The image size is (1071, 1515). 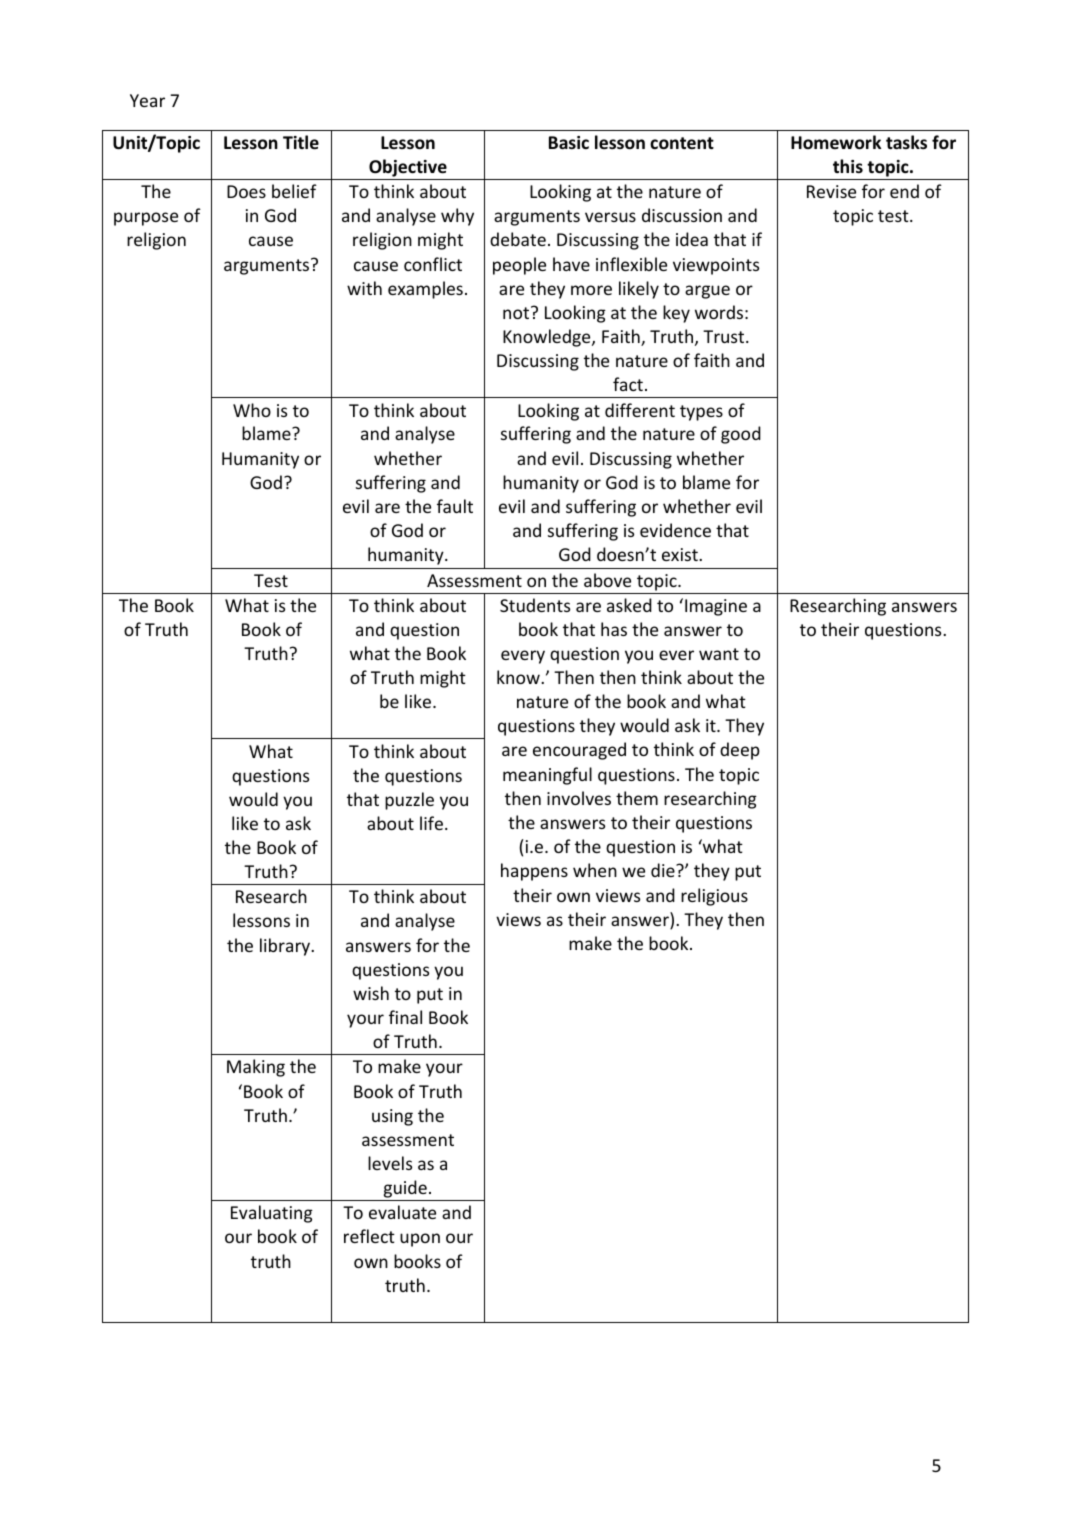 I want to click on religious, so click(x=714, y=897).
